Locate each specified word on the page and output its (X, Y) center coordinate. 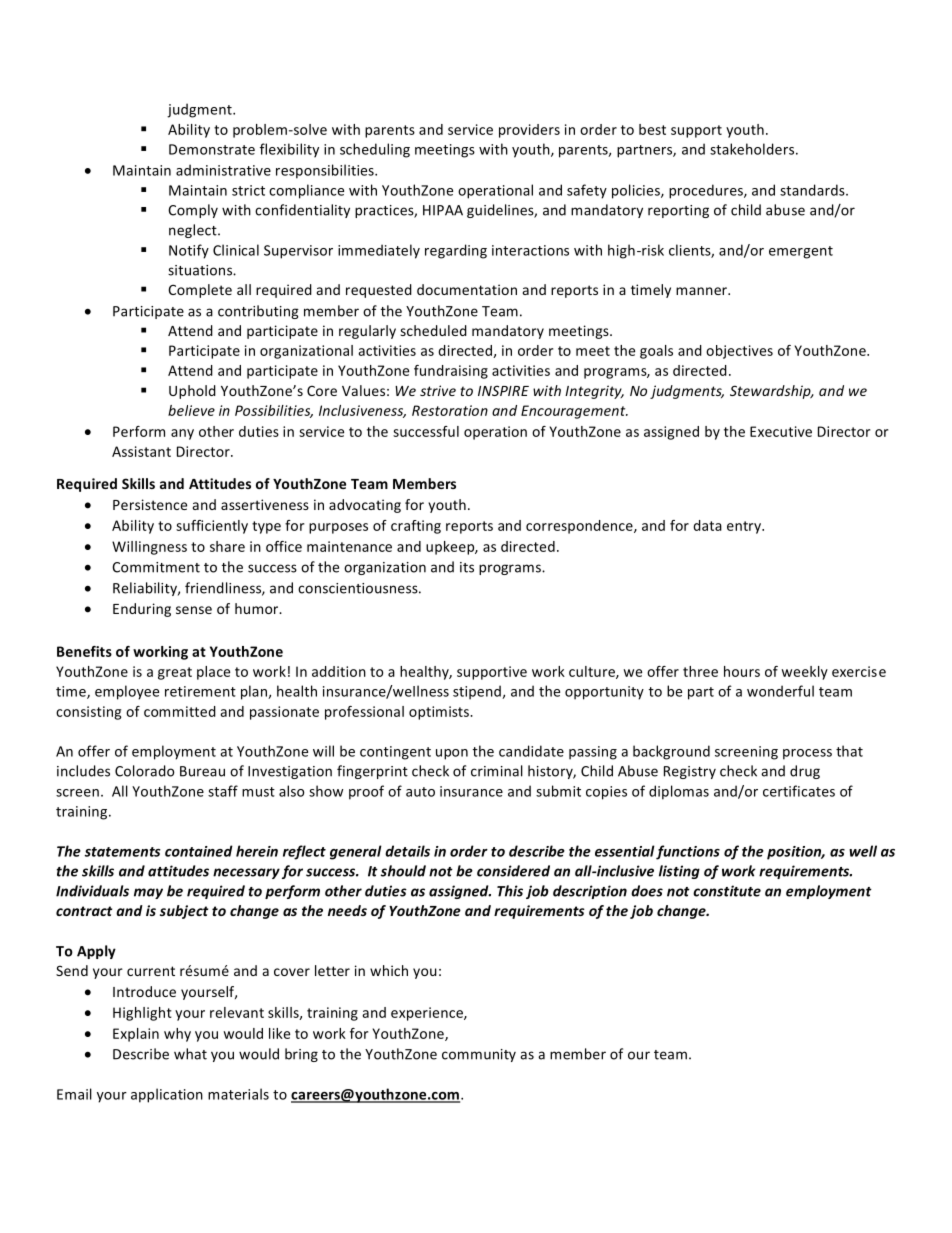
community (479, 1055)
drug (805, 772)
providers (529, 131)
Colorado (145, 771)
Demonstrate (212, 149)
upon (452, 754)
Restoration (450, 410)
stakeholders (753, 149)
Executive (781, 431)
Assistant (141, 451)
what (190, 1054)
